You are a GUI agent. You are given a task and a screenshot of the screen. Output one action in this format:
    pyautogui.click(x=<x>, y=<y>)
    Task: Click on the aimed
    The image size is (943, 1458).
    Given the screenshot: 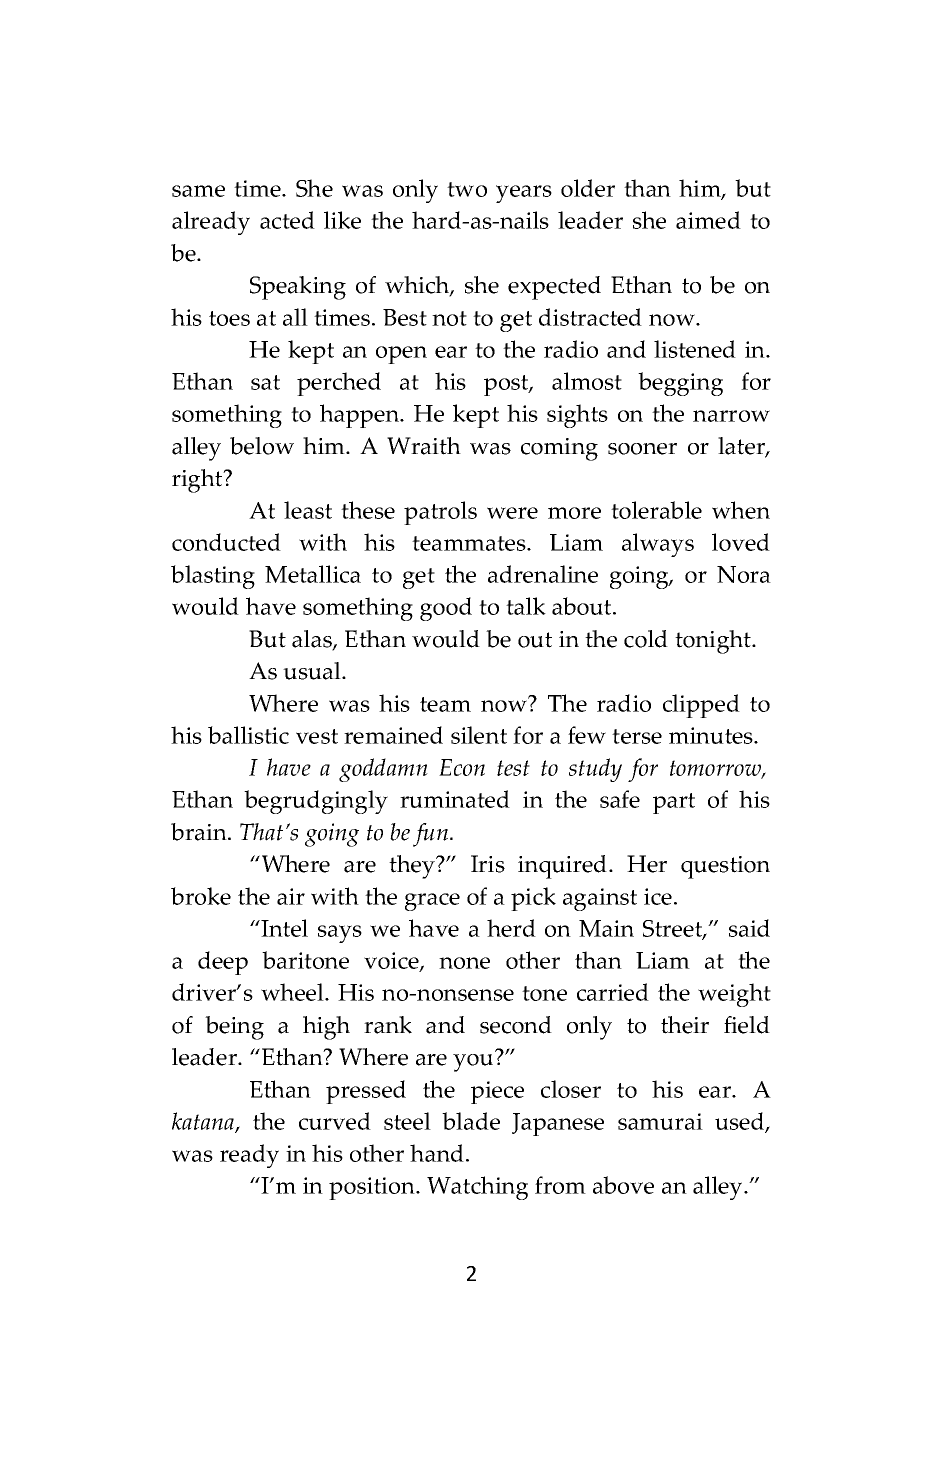 What is the action you would take?
    pyautogui.click(x=708, y=220)
